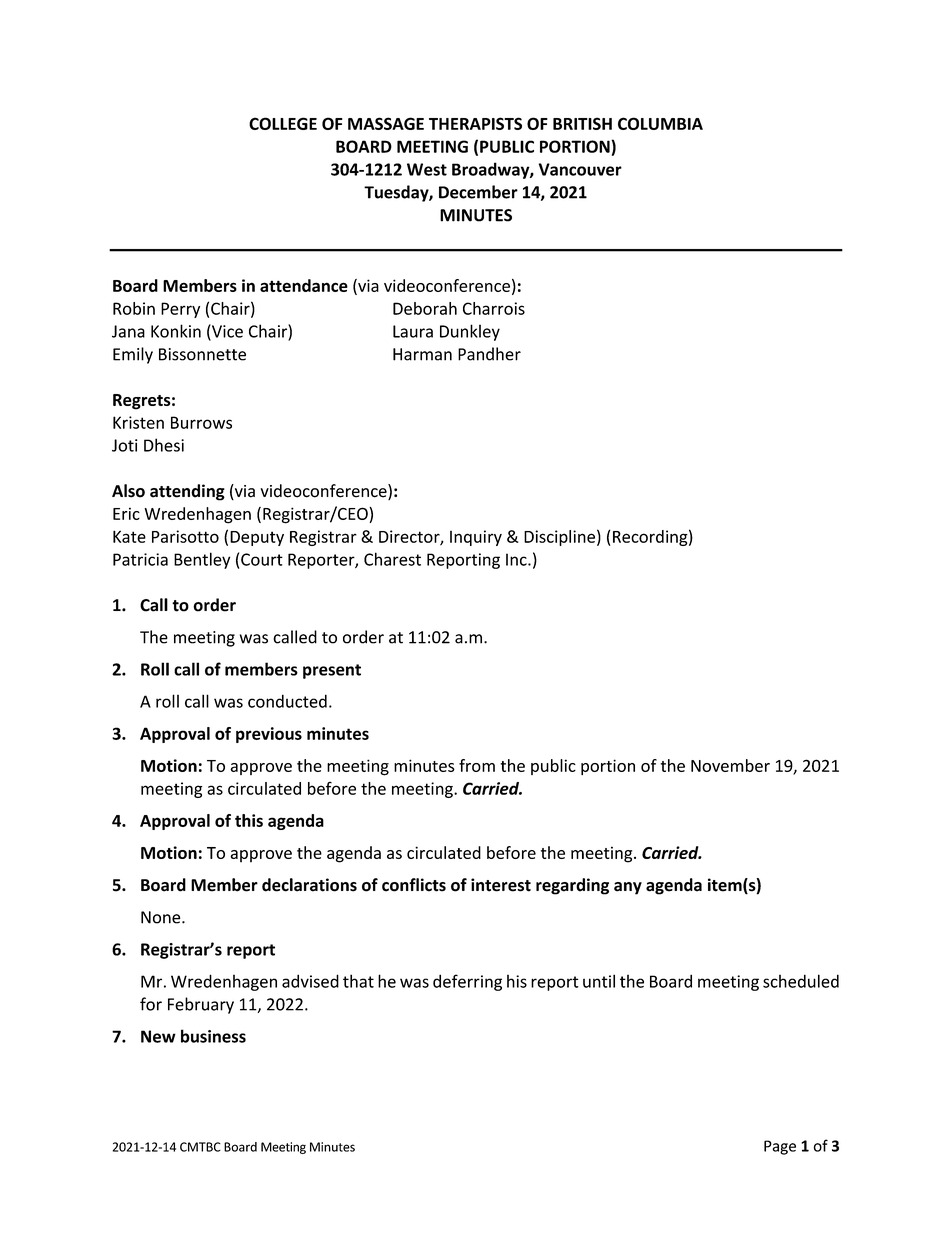  I want to click on COLUMBIA, so click(660, 123).
